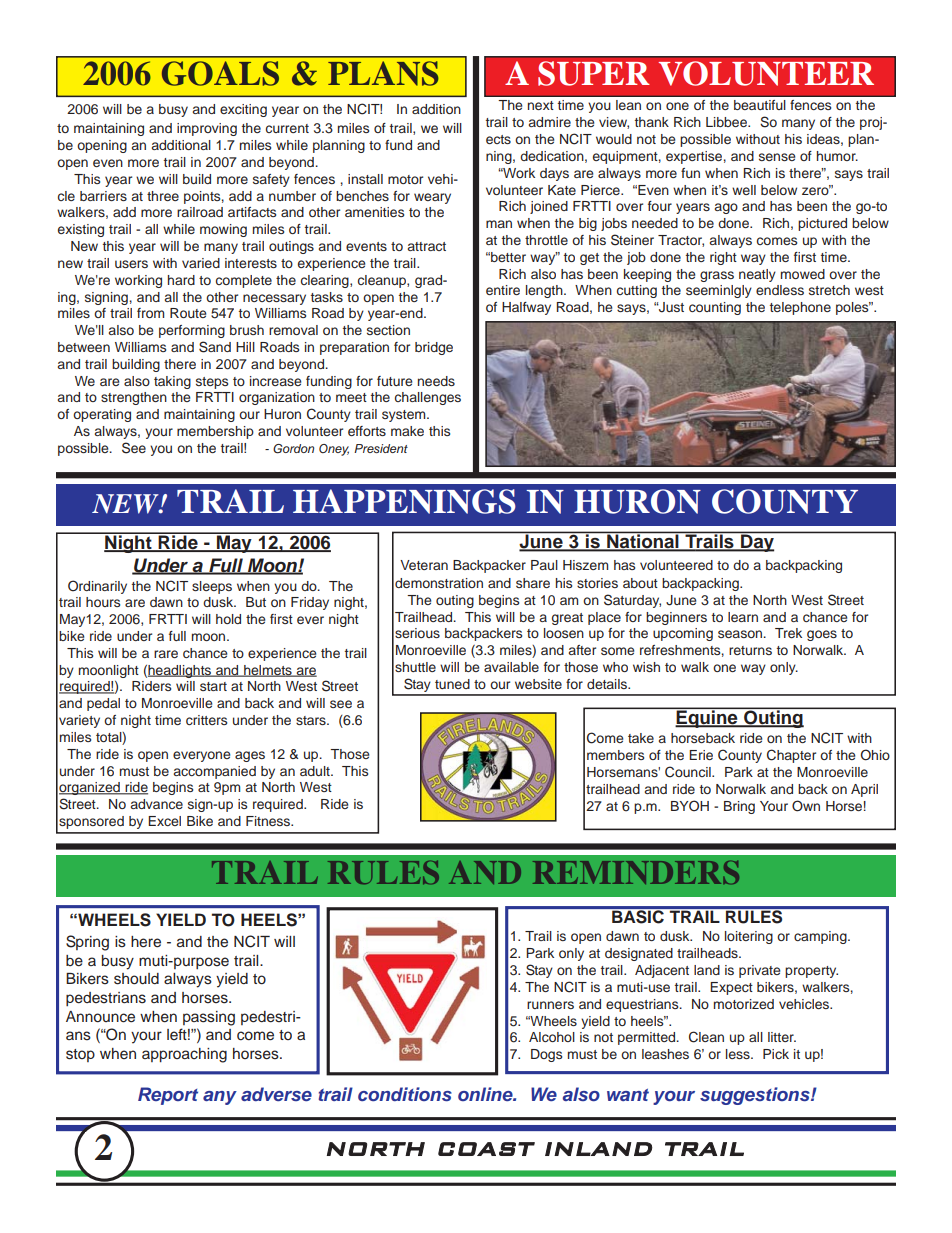  What do you see at coordinates (428, 398) in the page?
I see `challenges` at bounding box center [428, 398].
